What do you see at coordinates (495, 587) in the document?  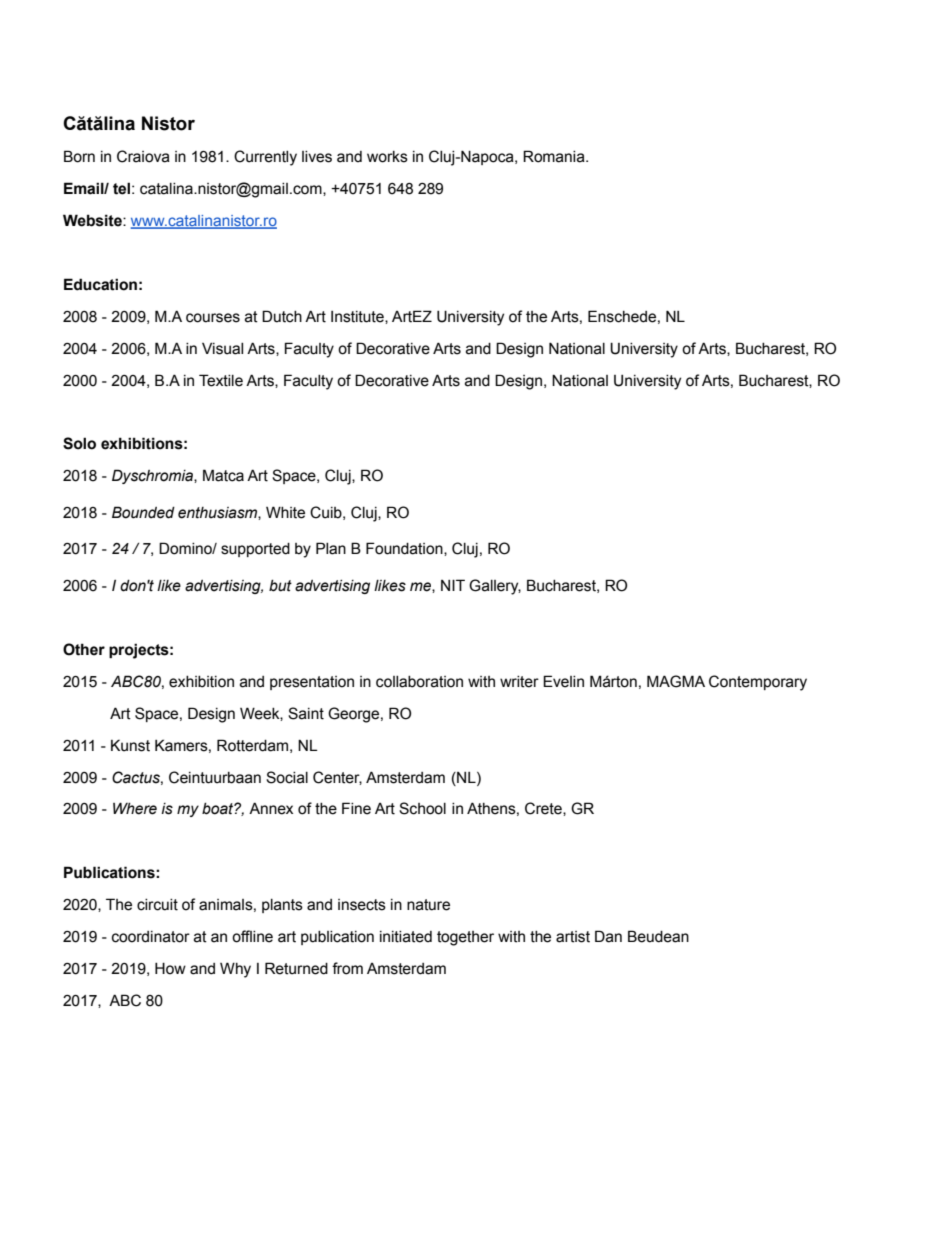 I see `Gallery` at bounding box center [495, 587].
